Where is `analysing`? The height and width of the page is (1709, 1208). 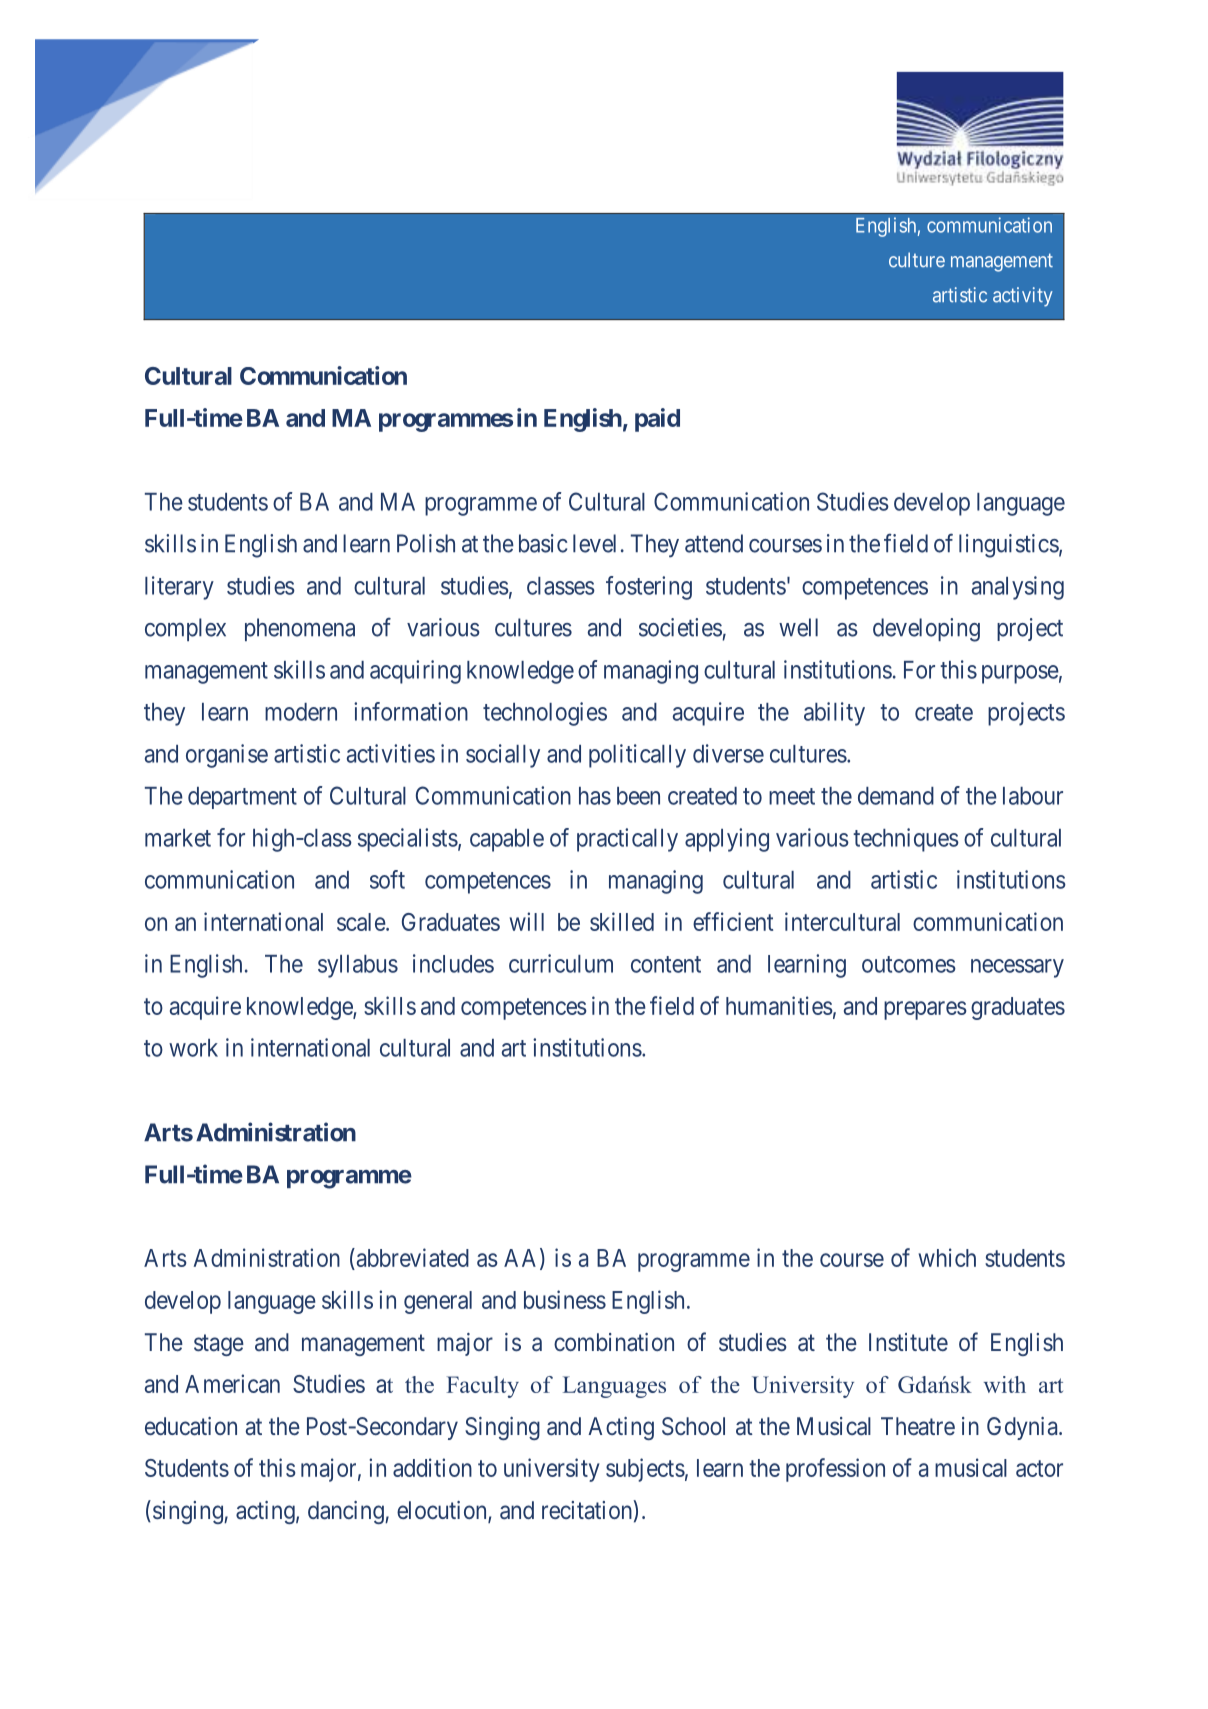
analysing is located at coordinates (1018, 588).
